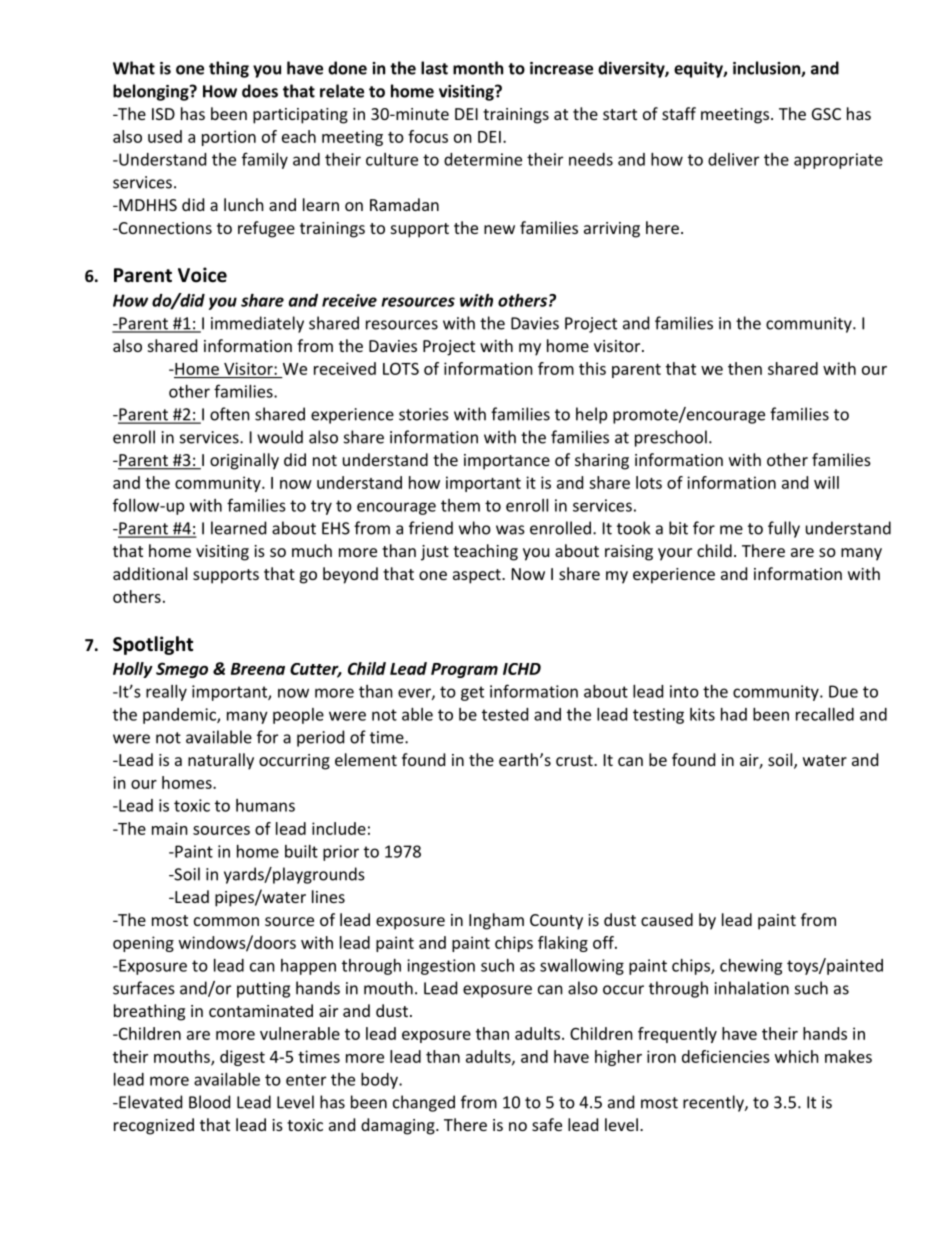  I want to click on additional, so click(150, 573).
